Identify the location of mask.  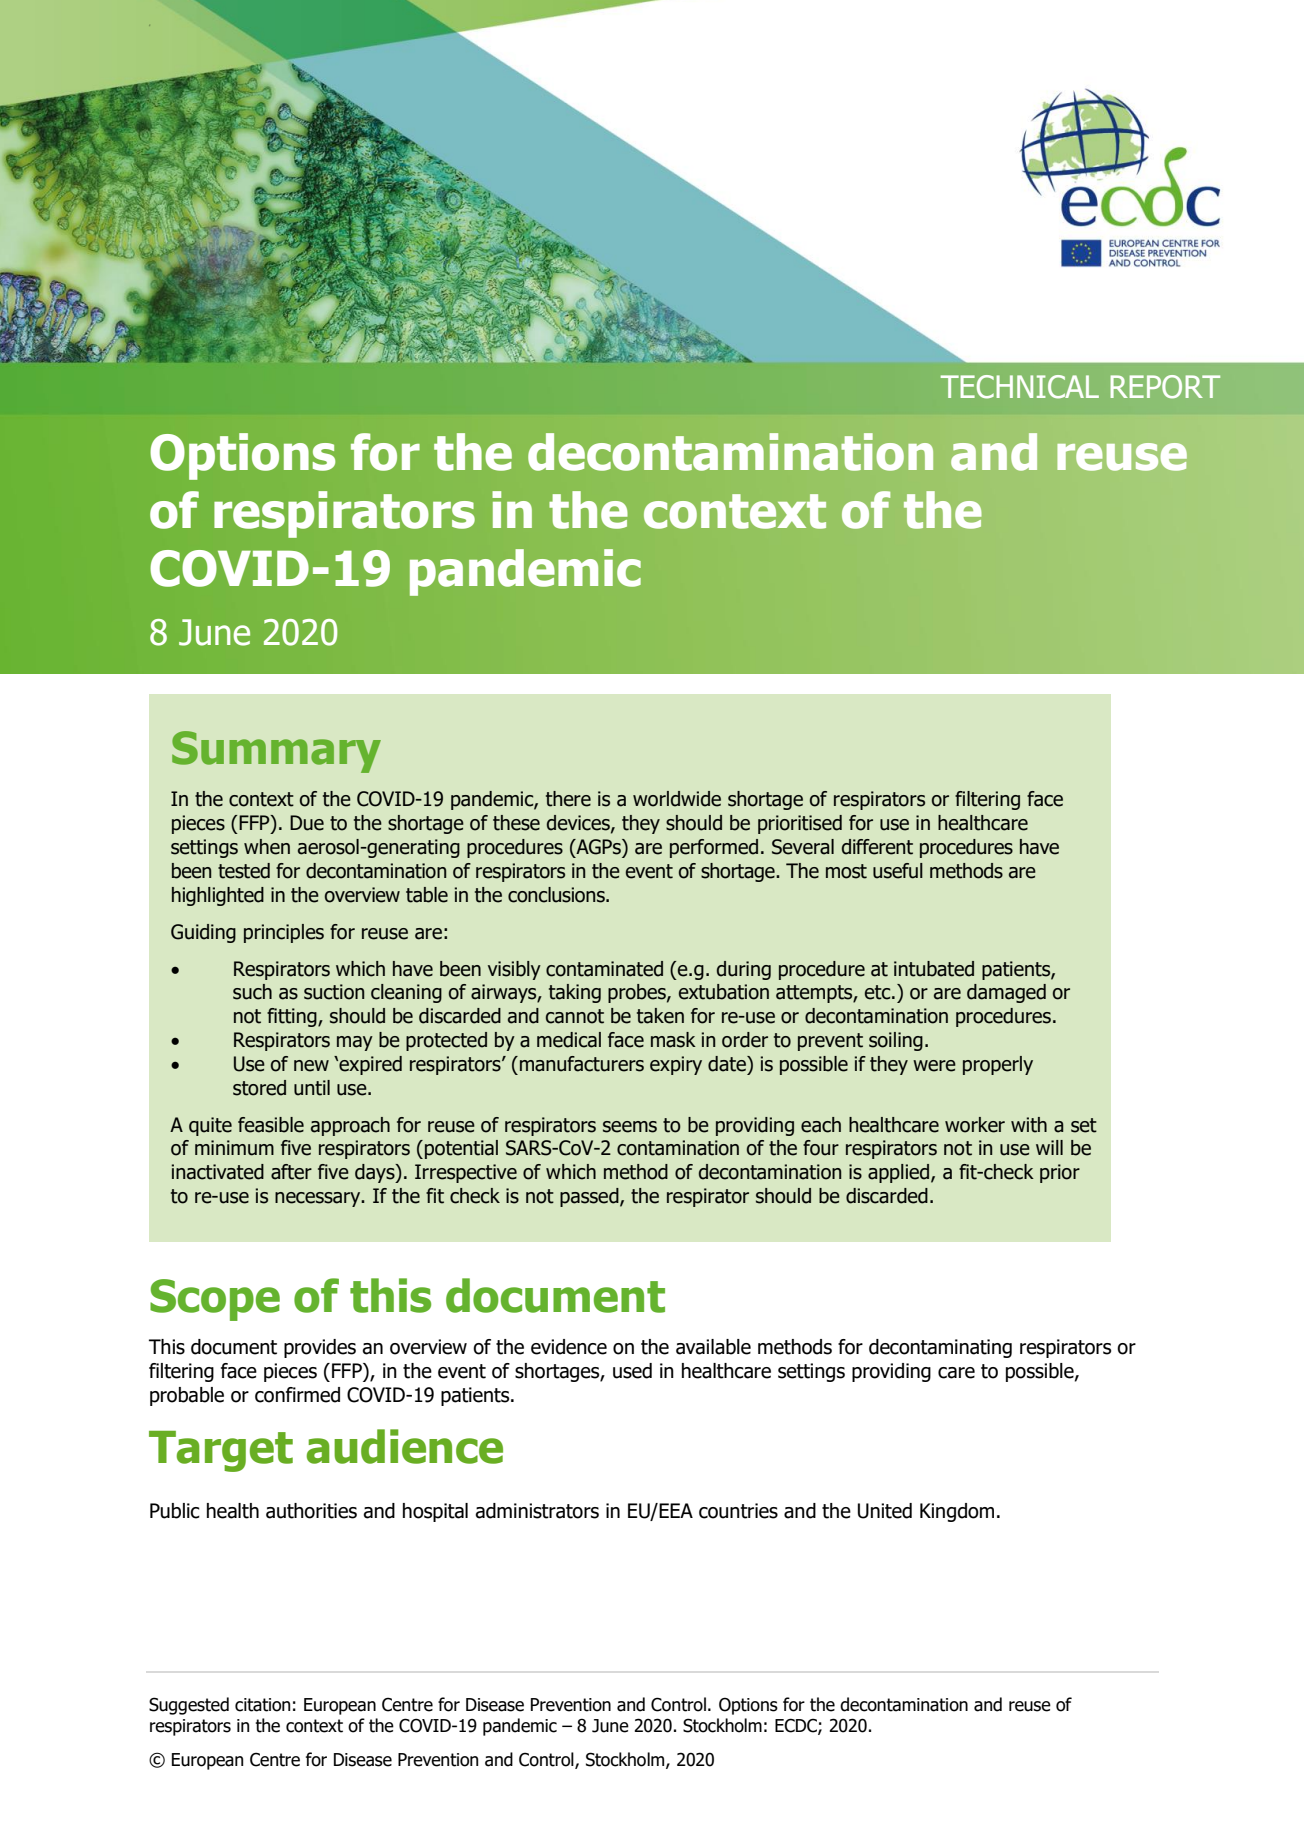
(673, 1040).
